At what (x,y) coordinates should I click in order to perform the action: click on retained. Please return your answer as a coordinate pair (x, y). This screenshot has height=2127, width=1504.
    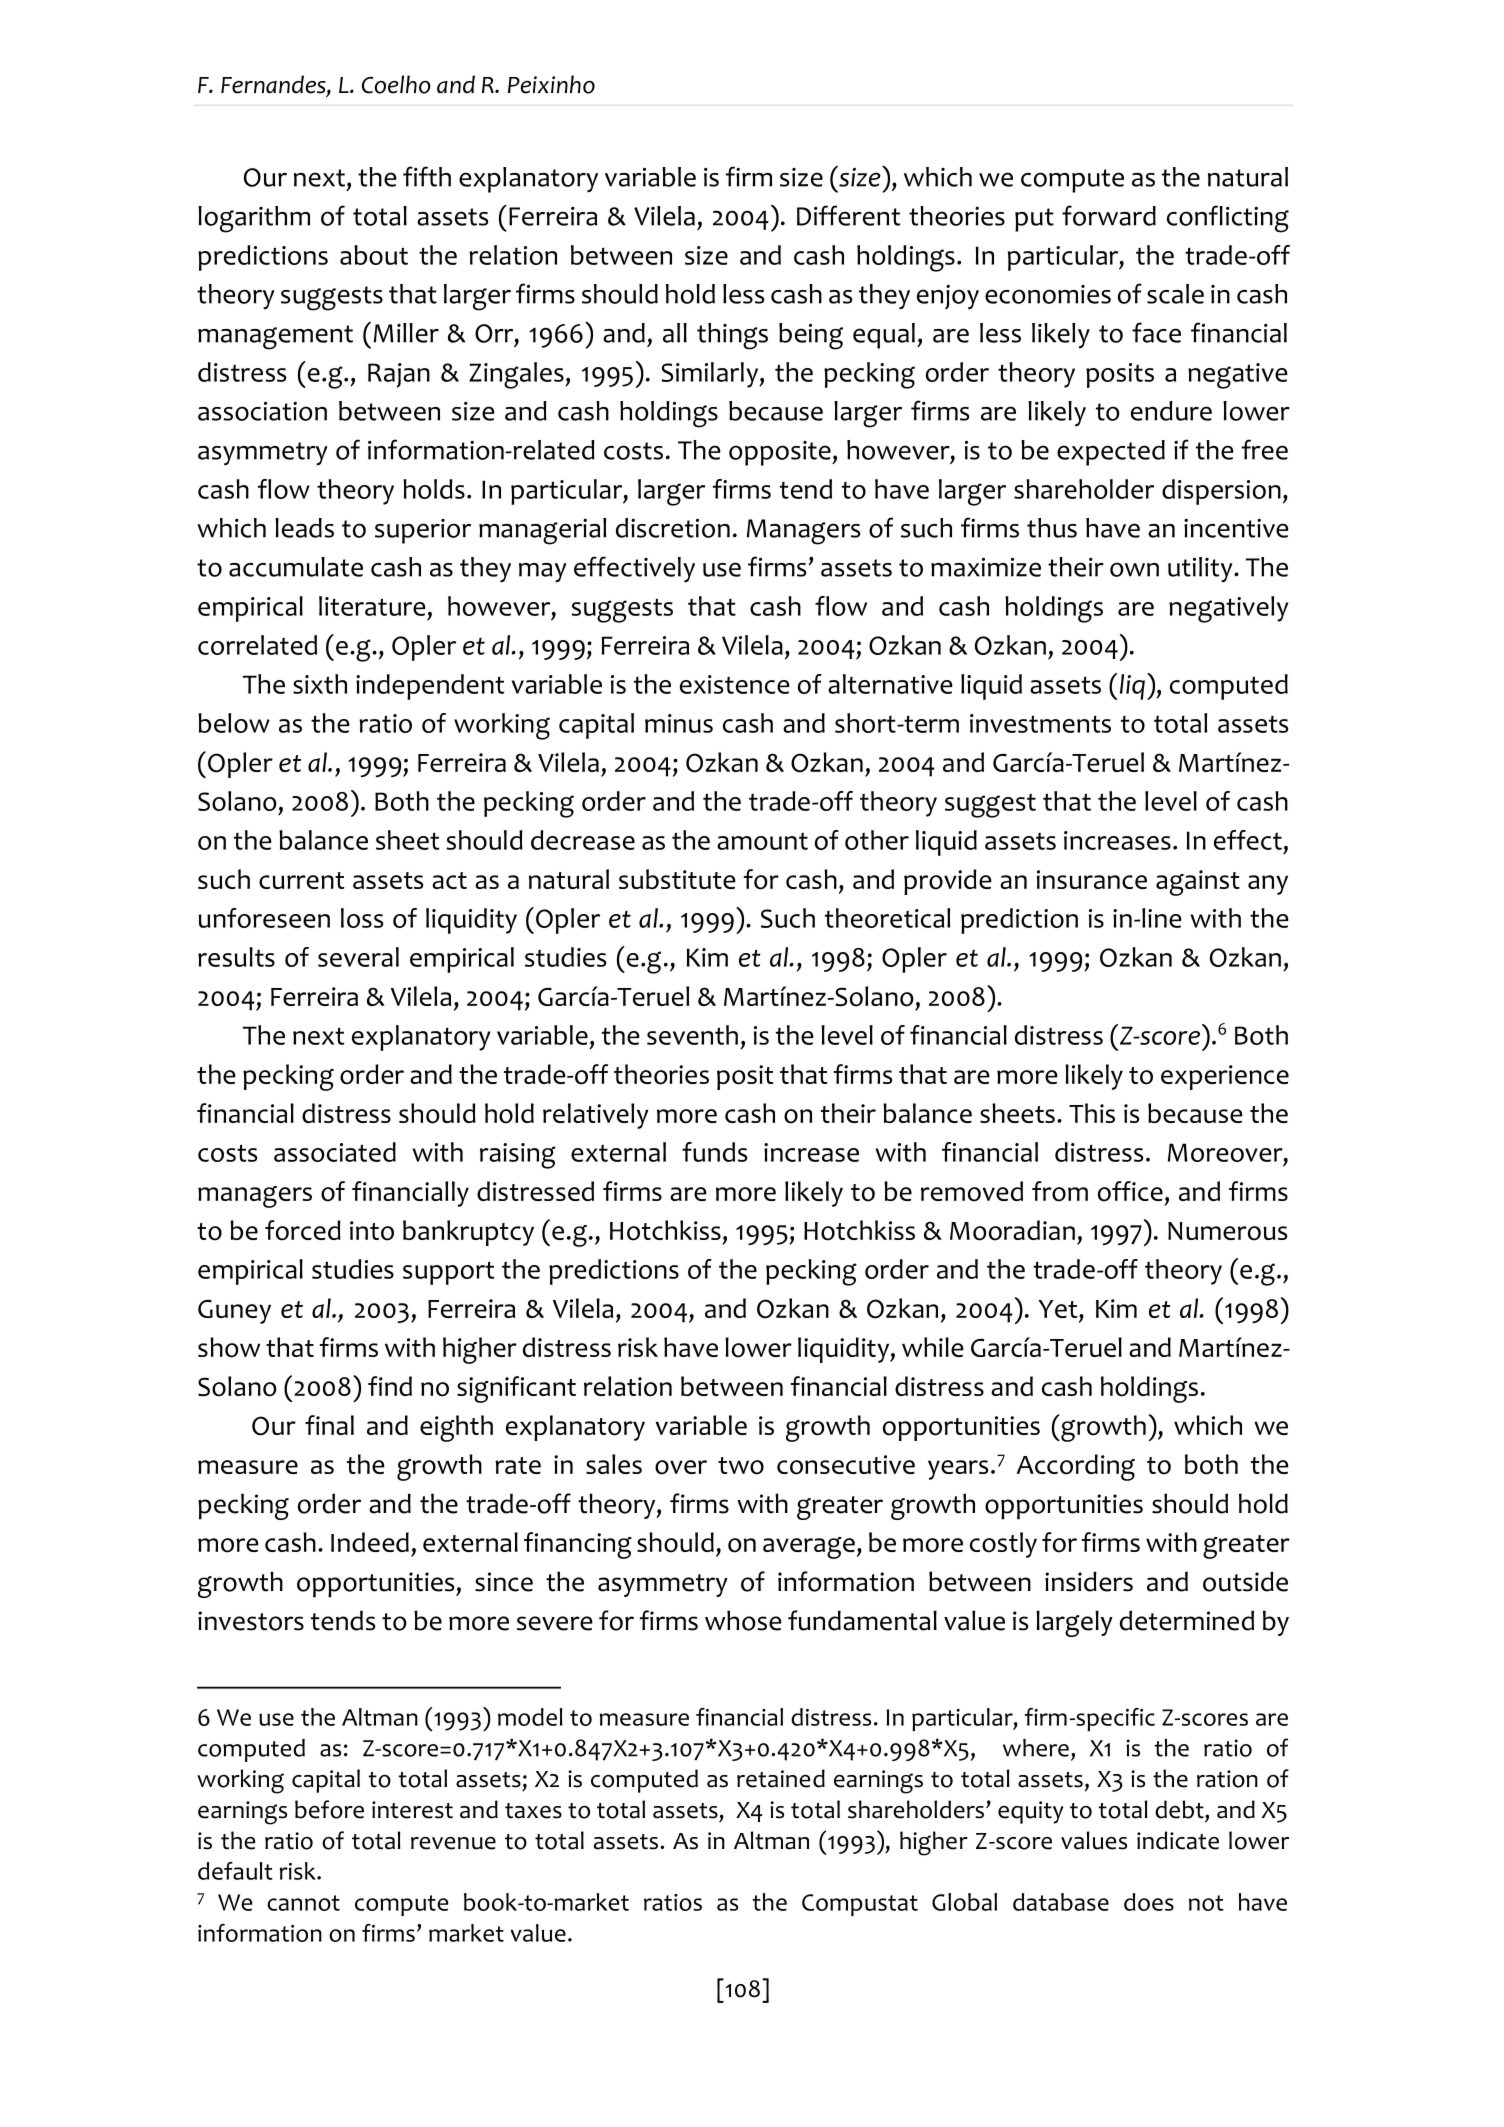
    Looking at the image, I should click on (781, 1778).
